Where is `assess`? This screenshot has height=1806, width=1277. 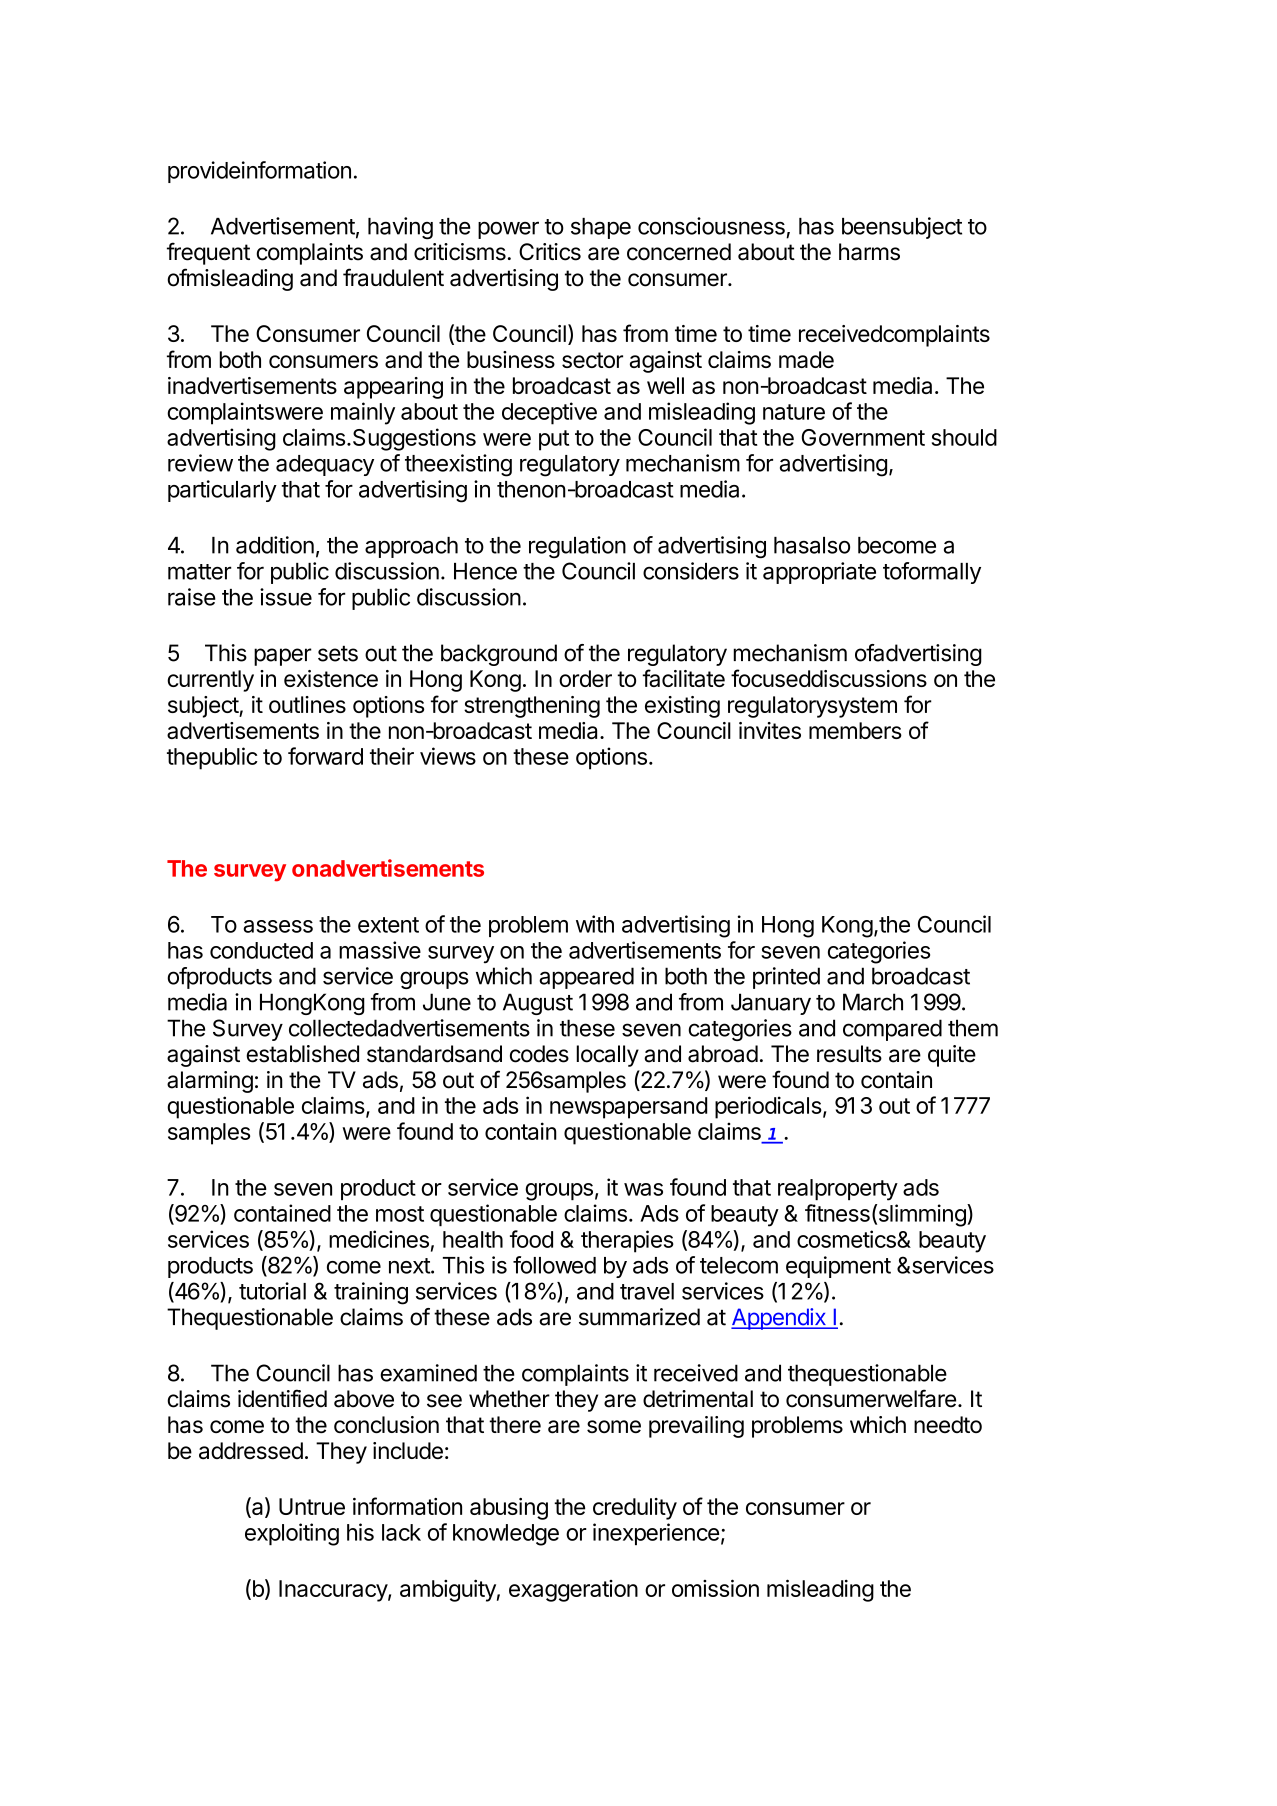
assess is located at coordinates (278, 926).
